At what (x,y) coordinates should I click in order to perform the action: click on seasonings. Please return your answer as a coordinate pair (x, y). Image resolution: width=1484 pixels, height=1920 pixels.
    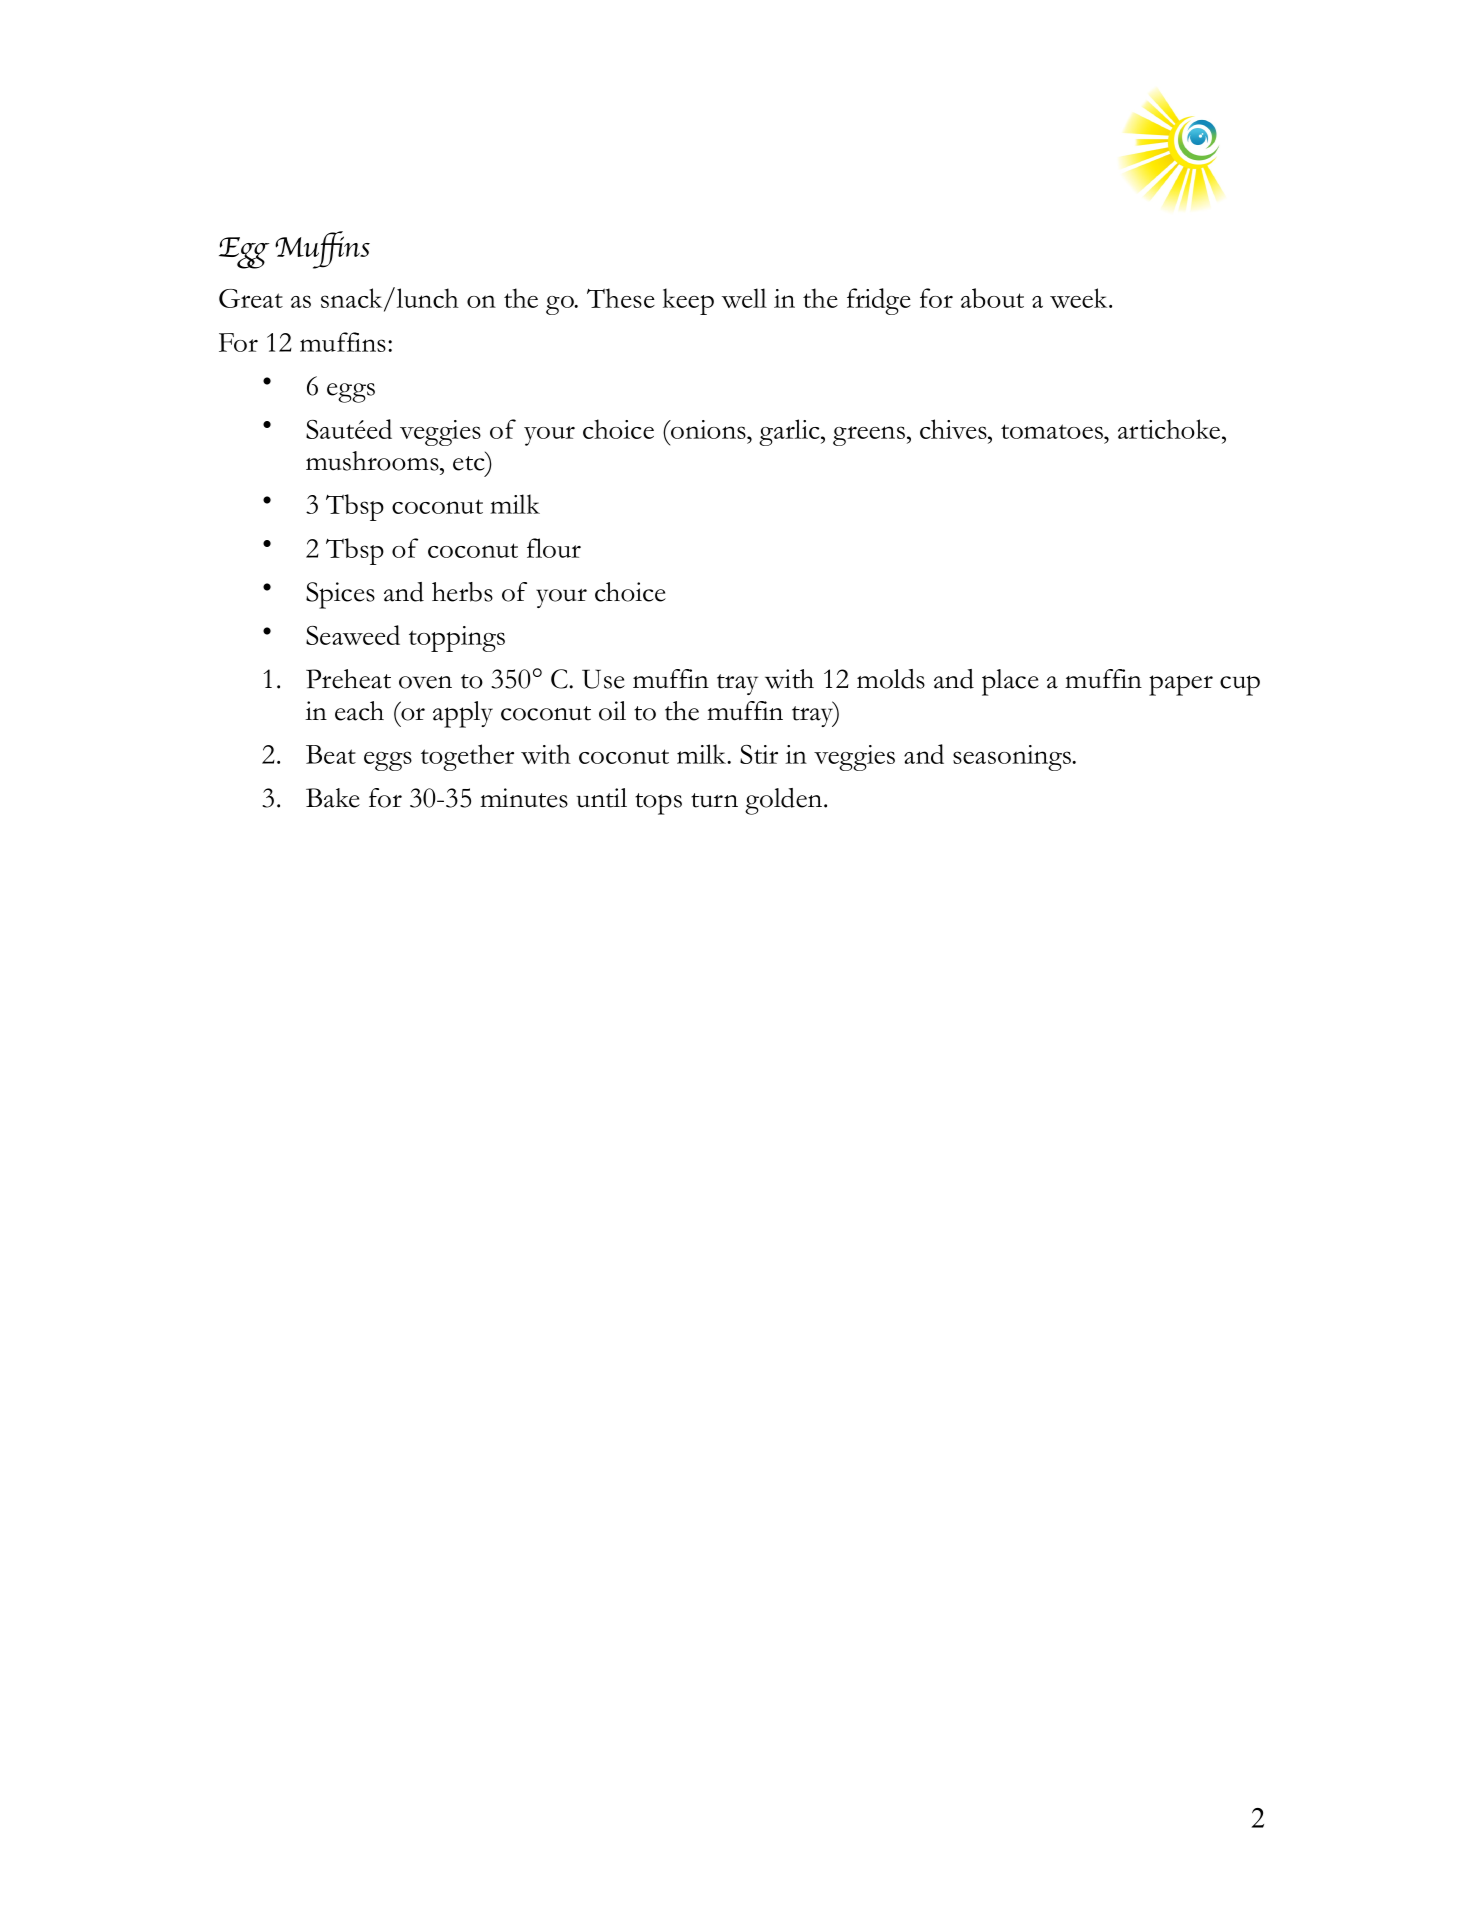
    Looking at the image, I should click on (1013, 758).
